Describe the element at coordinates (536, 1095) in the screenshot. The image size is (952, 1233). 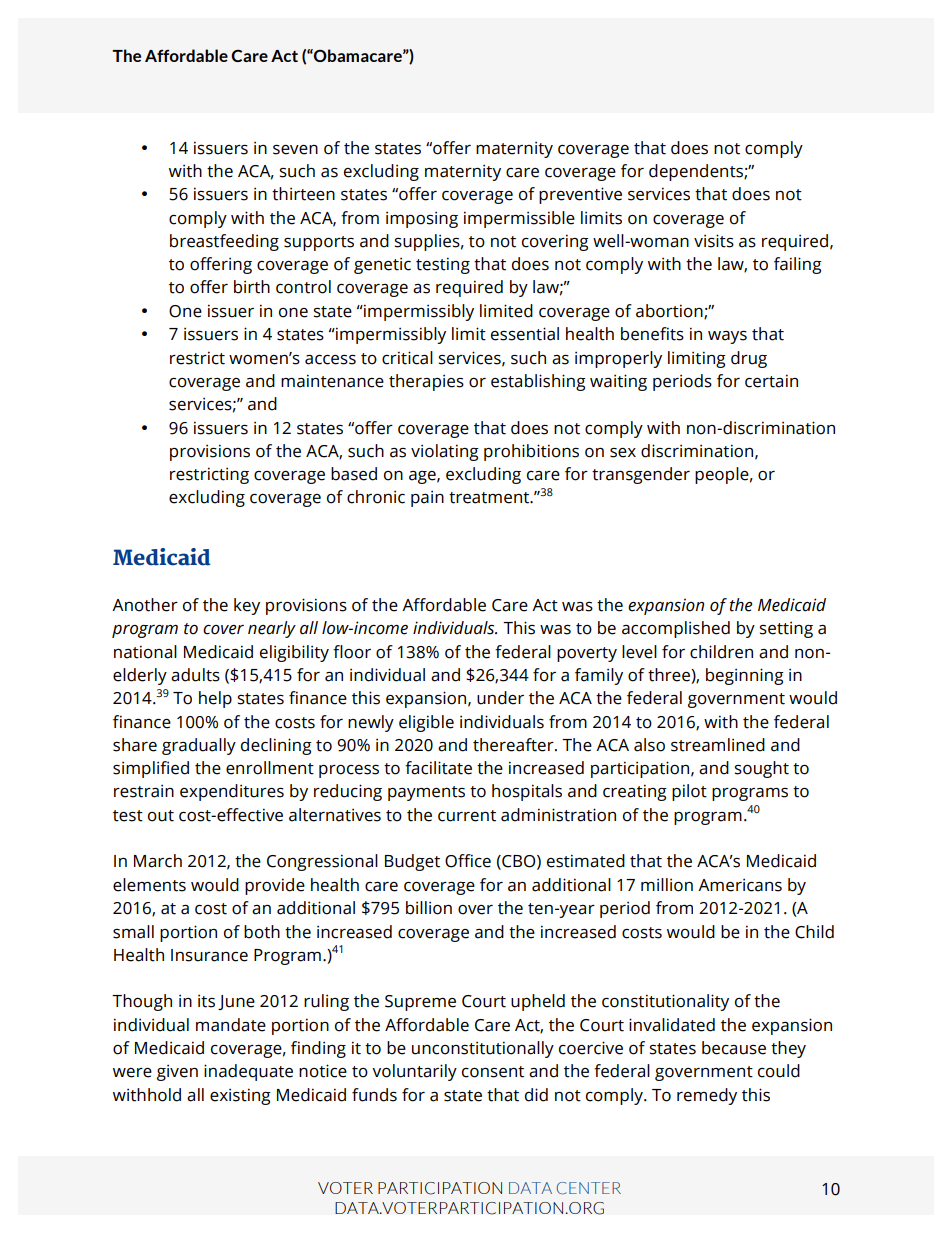
I see `did` at that location.
